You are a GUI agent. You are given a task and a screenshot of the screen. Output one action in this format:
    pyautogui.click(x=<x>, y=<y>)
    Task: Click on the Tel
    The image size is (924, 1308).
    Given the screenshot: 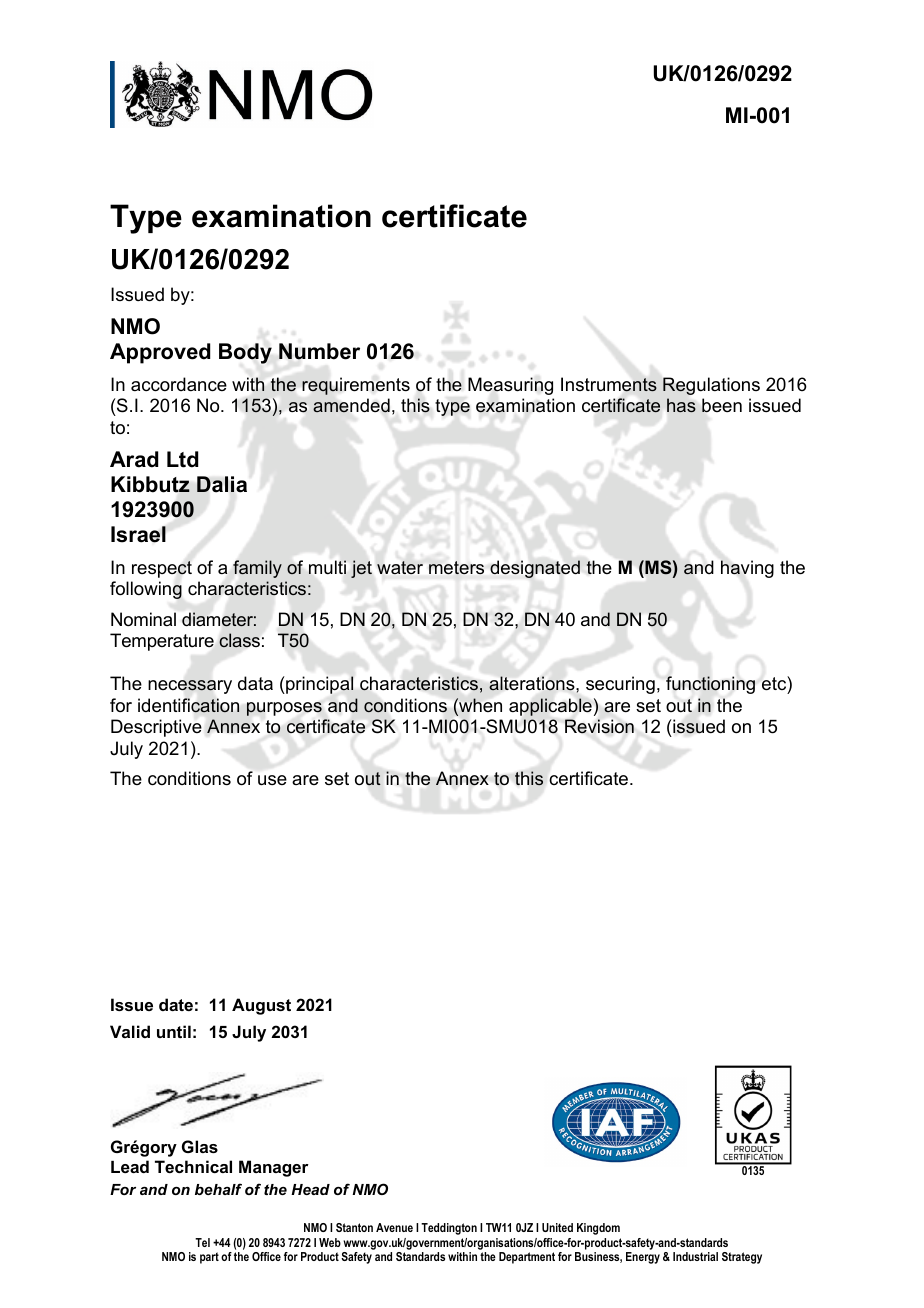 What is the action you would take?
    pyautogui.click(x=202, y=1242)
